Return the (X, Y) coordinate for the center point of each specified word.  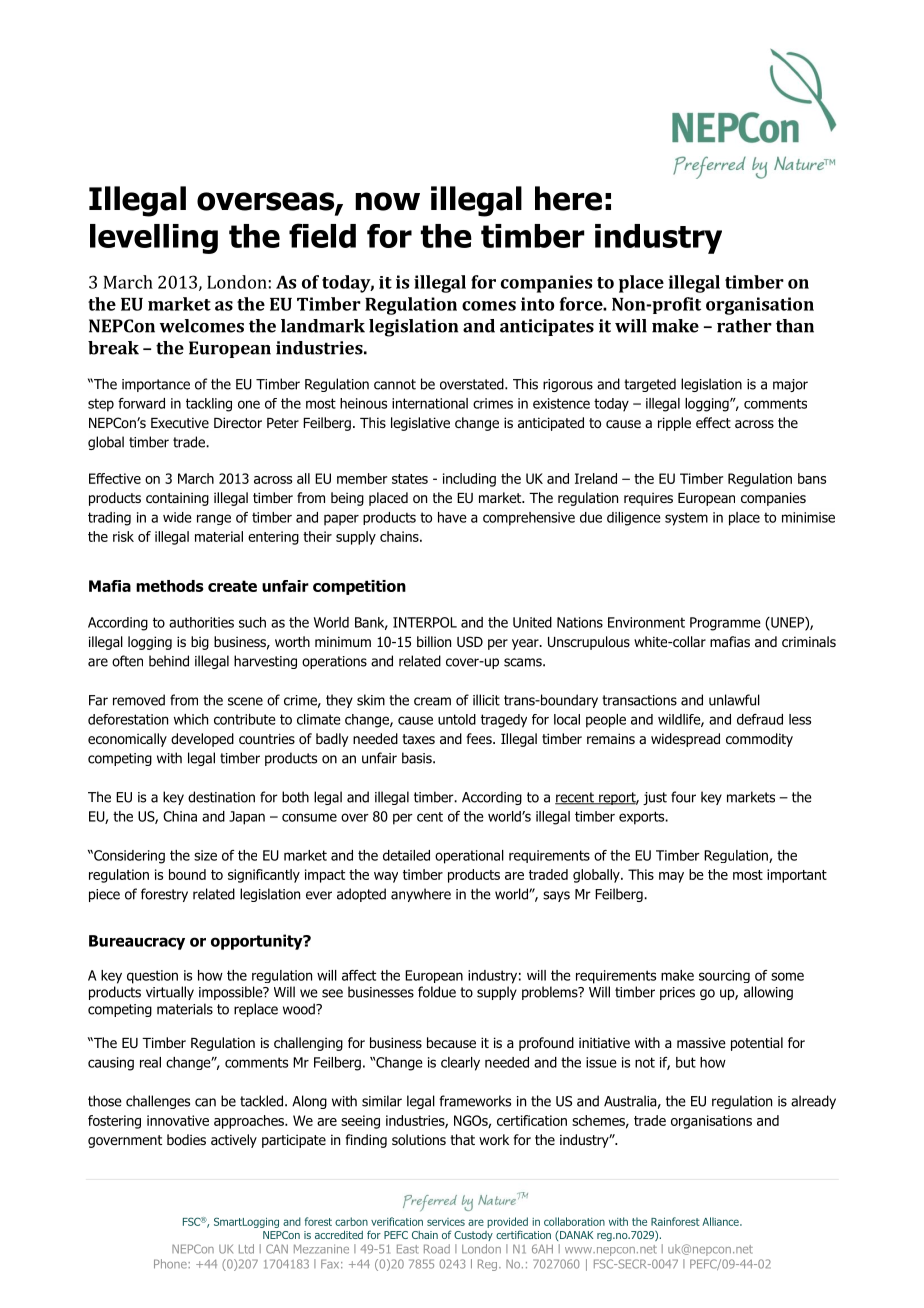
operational (469, 857)
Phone (171, 1264)
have (452, 517)
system (686, 519)
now (387, 201)
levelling (154, 239)
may (671, 877)
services (446, 1222)
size (205, 855)
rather (744, 326)
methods (170, 586)
